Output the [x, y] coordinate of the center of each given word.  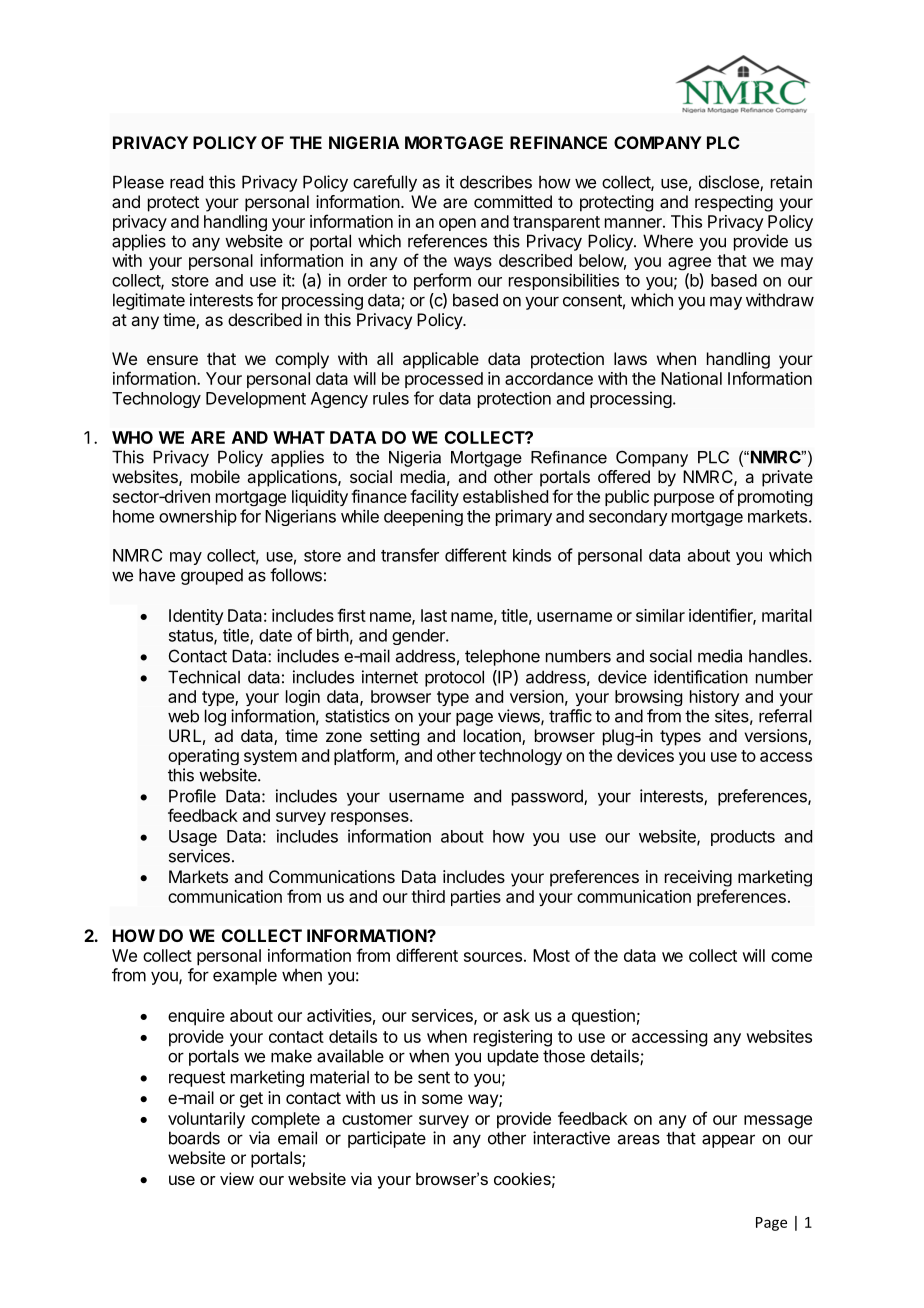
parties [476, 898]
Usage [193, 838]
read [186, 182]
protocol [454, 678]
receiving [698, 878]
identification [701, 677]
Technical [204, 677]
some [442, 1099]
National [691, 378]
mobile [215, 476]
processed [444, 380]
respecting [734, 203]
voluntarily [206, 1120]
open [457, 224]
